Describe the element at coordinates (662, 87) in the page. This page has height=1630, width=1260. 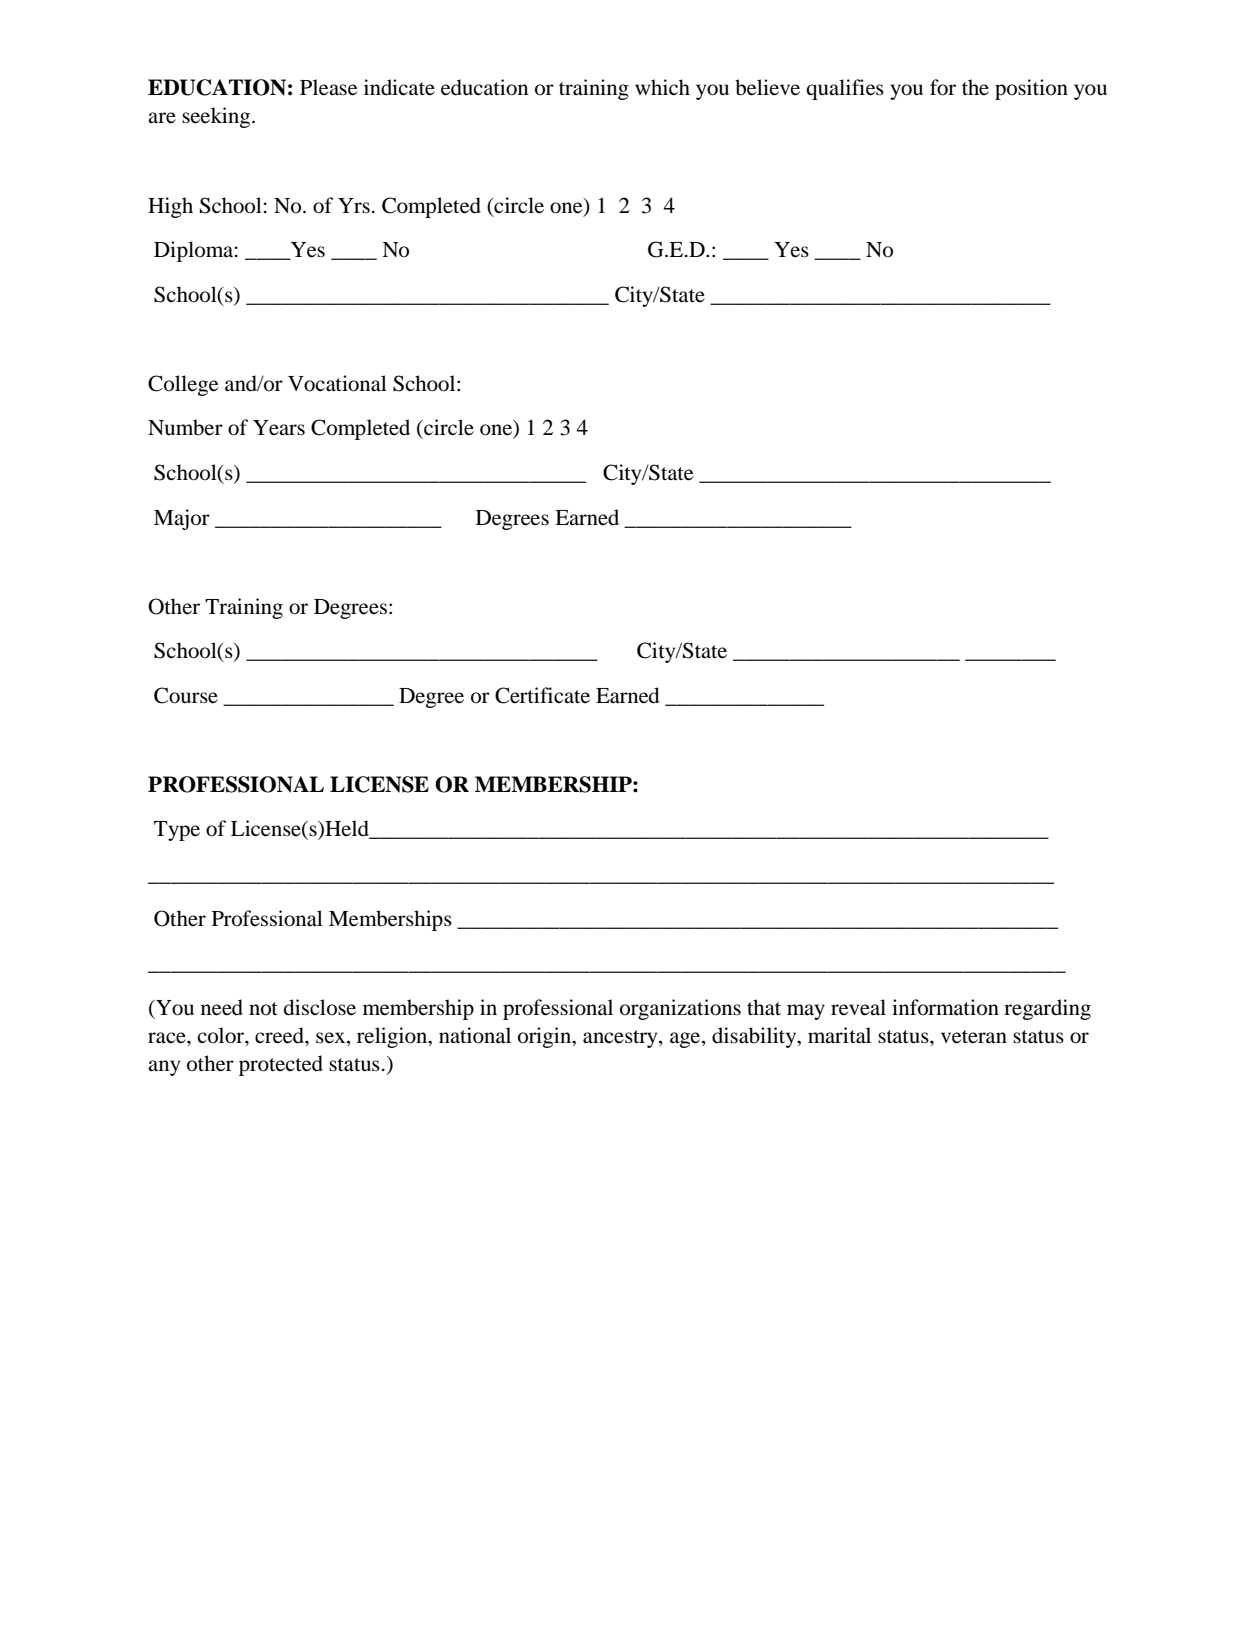
I see `which` at that location.
